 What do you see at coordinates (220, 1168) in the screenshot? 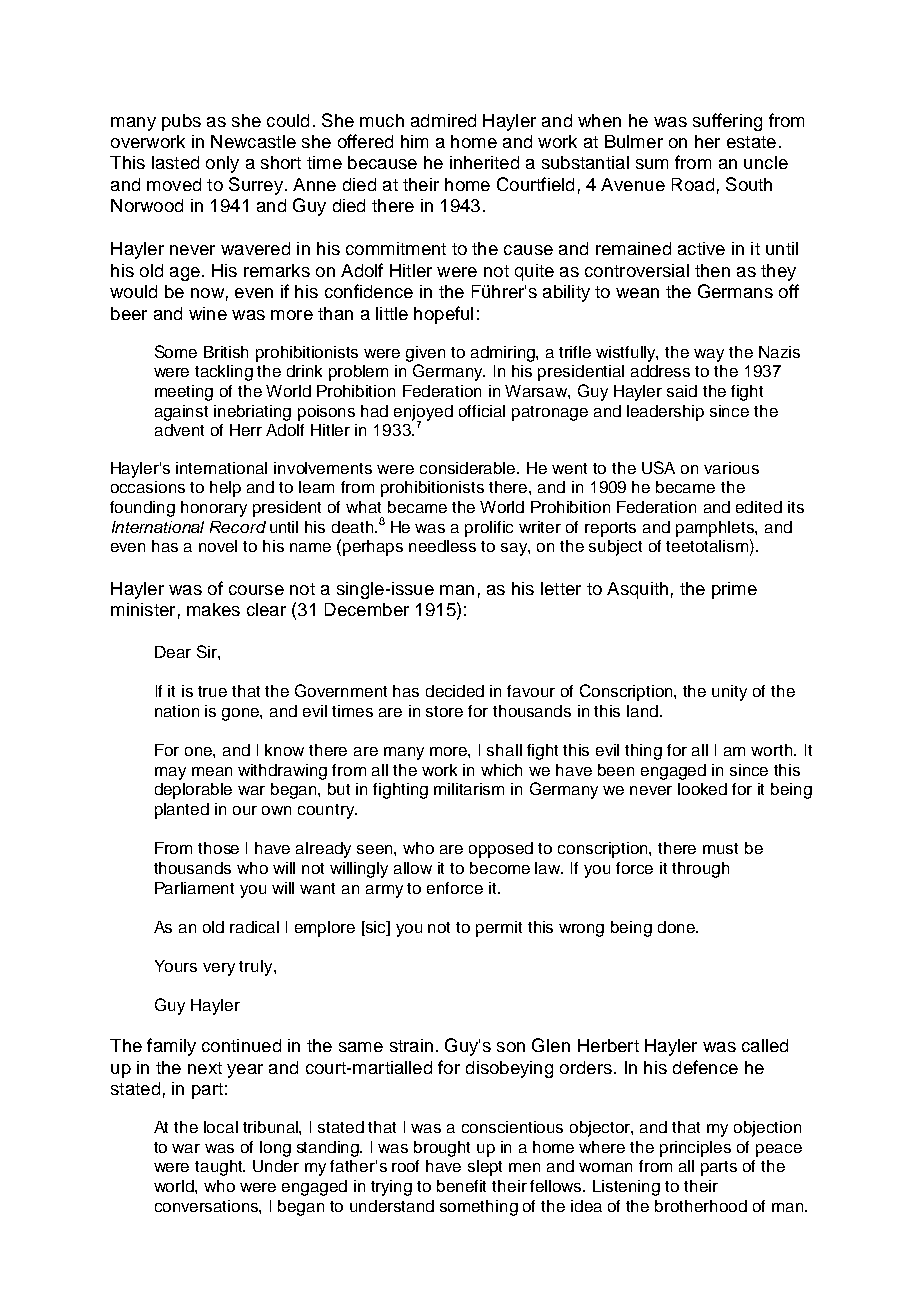
I see `taught` at bounding box center [220, 1168].
